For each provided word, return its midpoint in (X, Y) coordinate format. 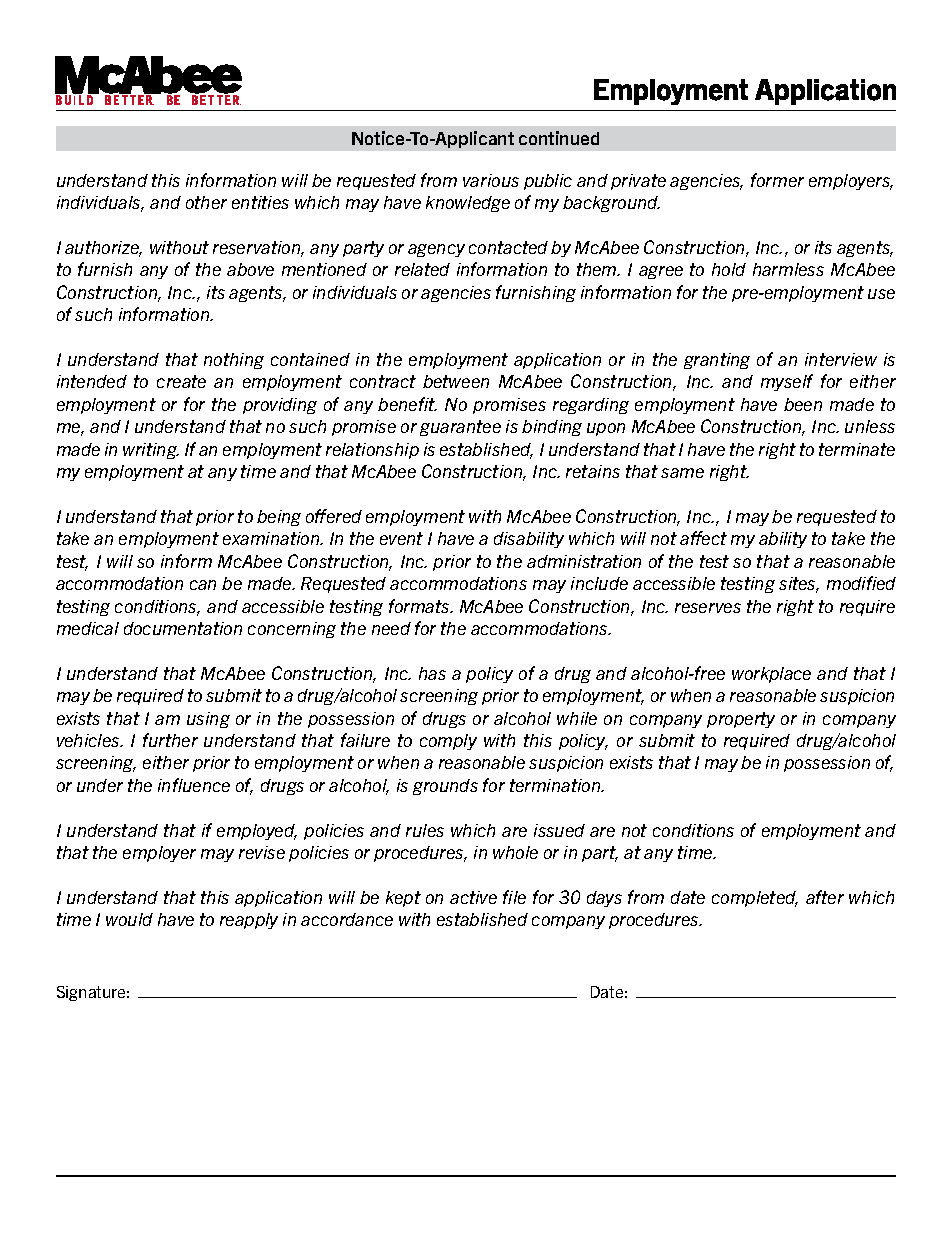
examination (272, 538)
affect (703, 538)
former (777, 180)
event (401, 538)
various (491, 180)
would (129, 919)
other (206, 202)
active (473, 897)
